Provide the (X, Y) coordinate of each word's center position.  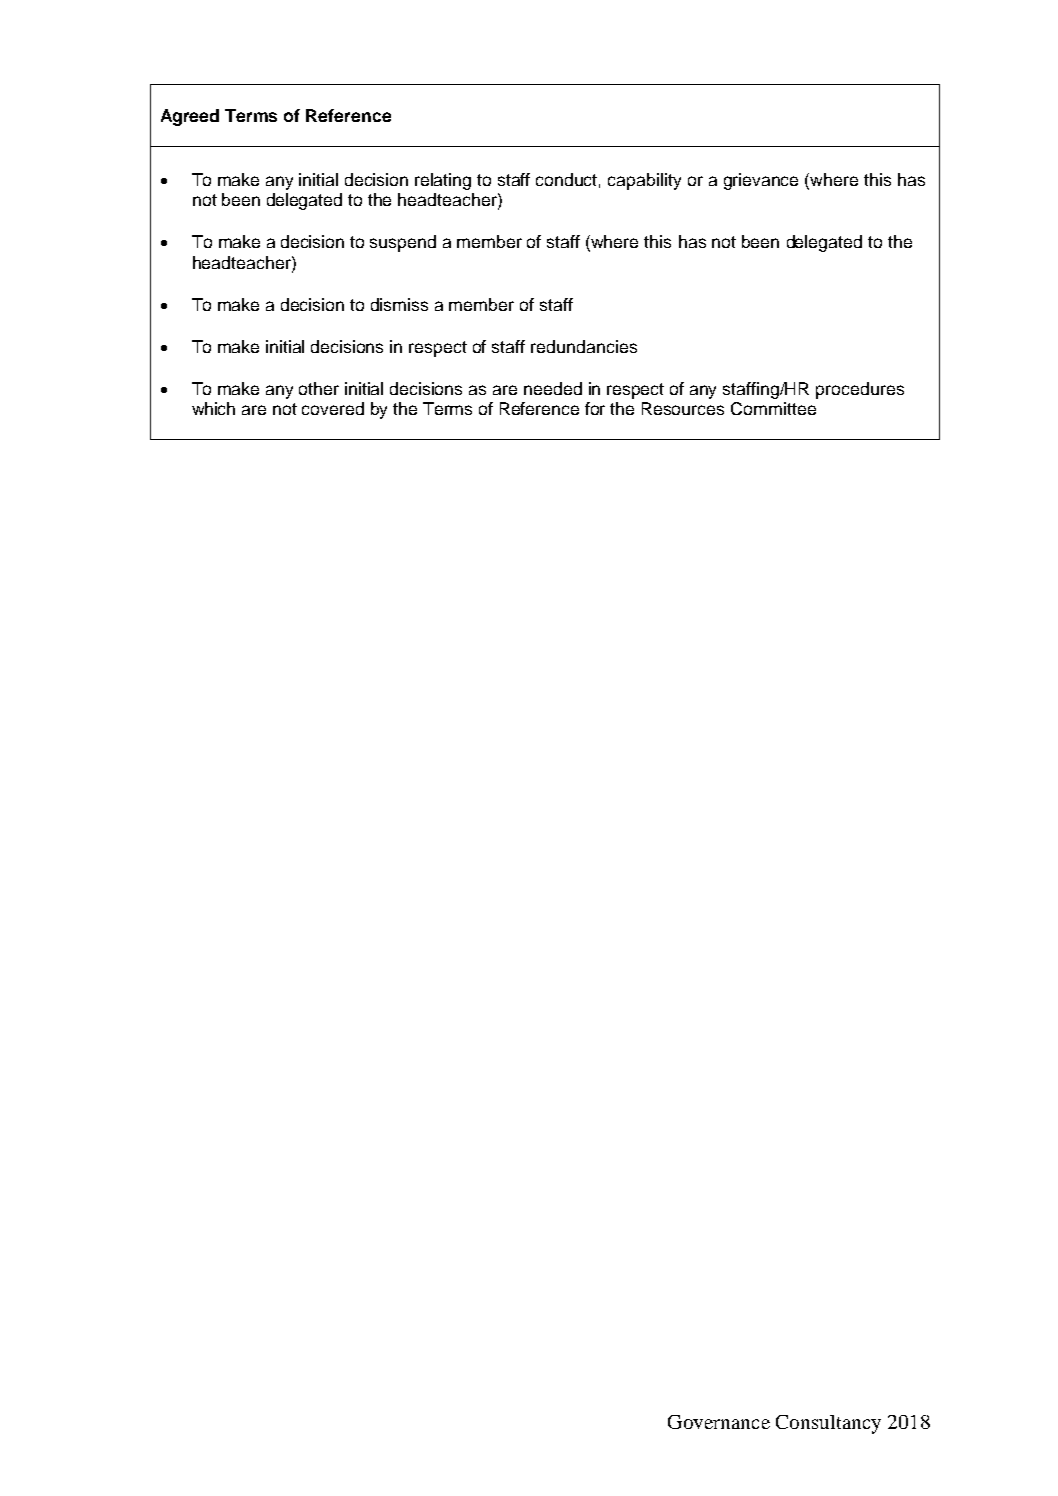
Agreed (190, 117)
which (213, 408)
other (319, 388)
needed (553, 388)
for (595, 408)
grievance (761, 181)
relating (443, 181)
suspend (403, 243)
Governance (719, 1422)
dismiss (399, 304)
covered (333, 408)
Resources (683, 408)
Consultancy (828, 1424)
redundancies (584, 346)
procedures (860, 390)
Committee (773, 408)
